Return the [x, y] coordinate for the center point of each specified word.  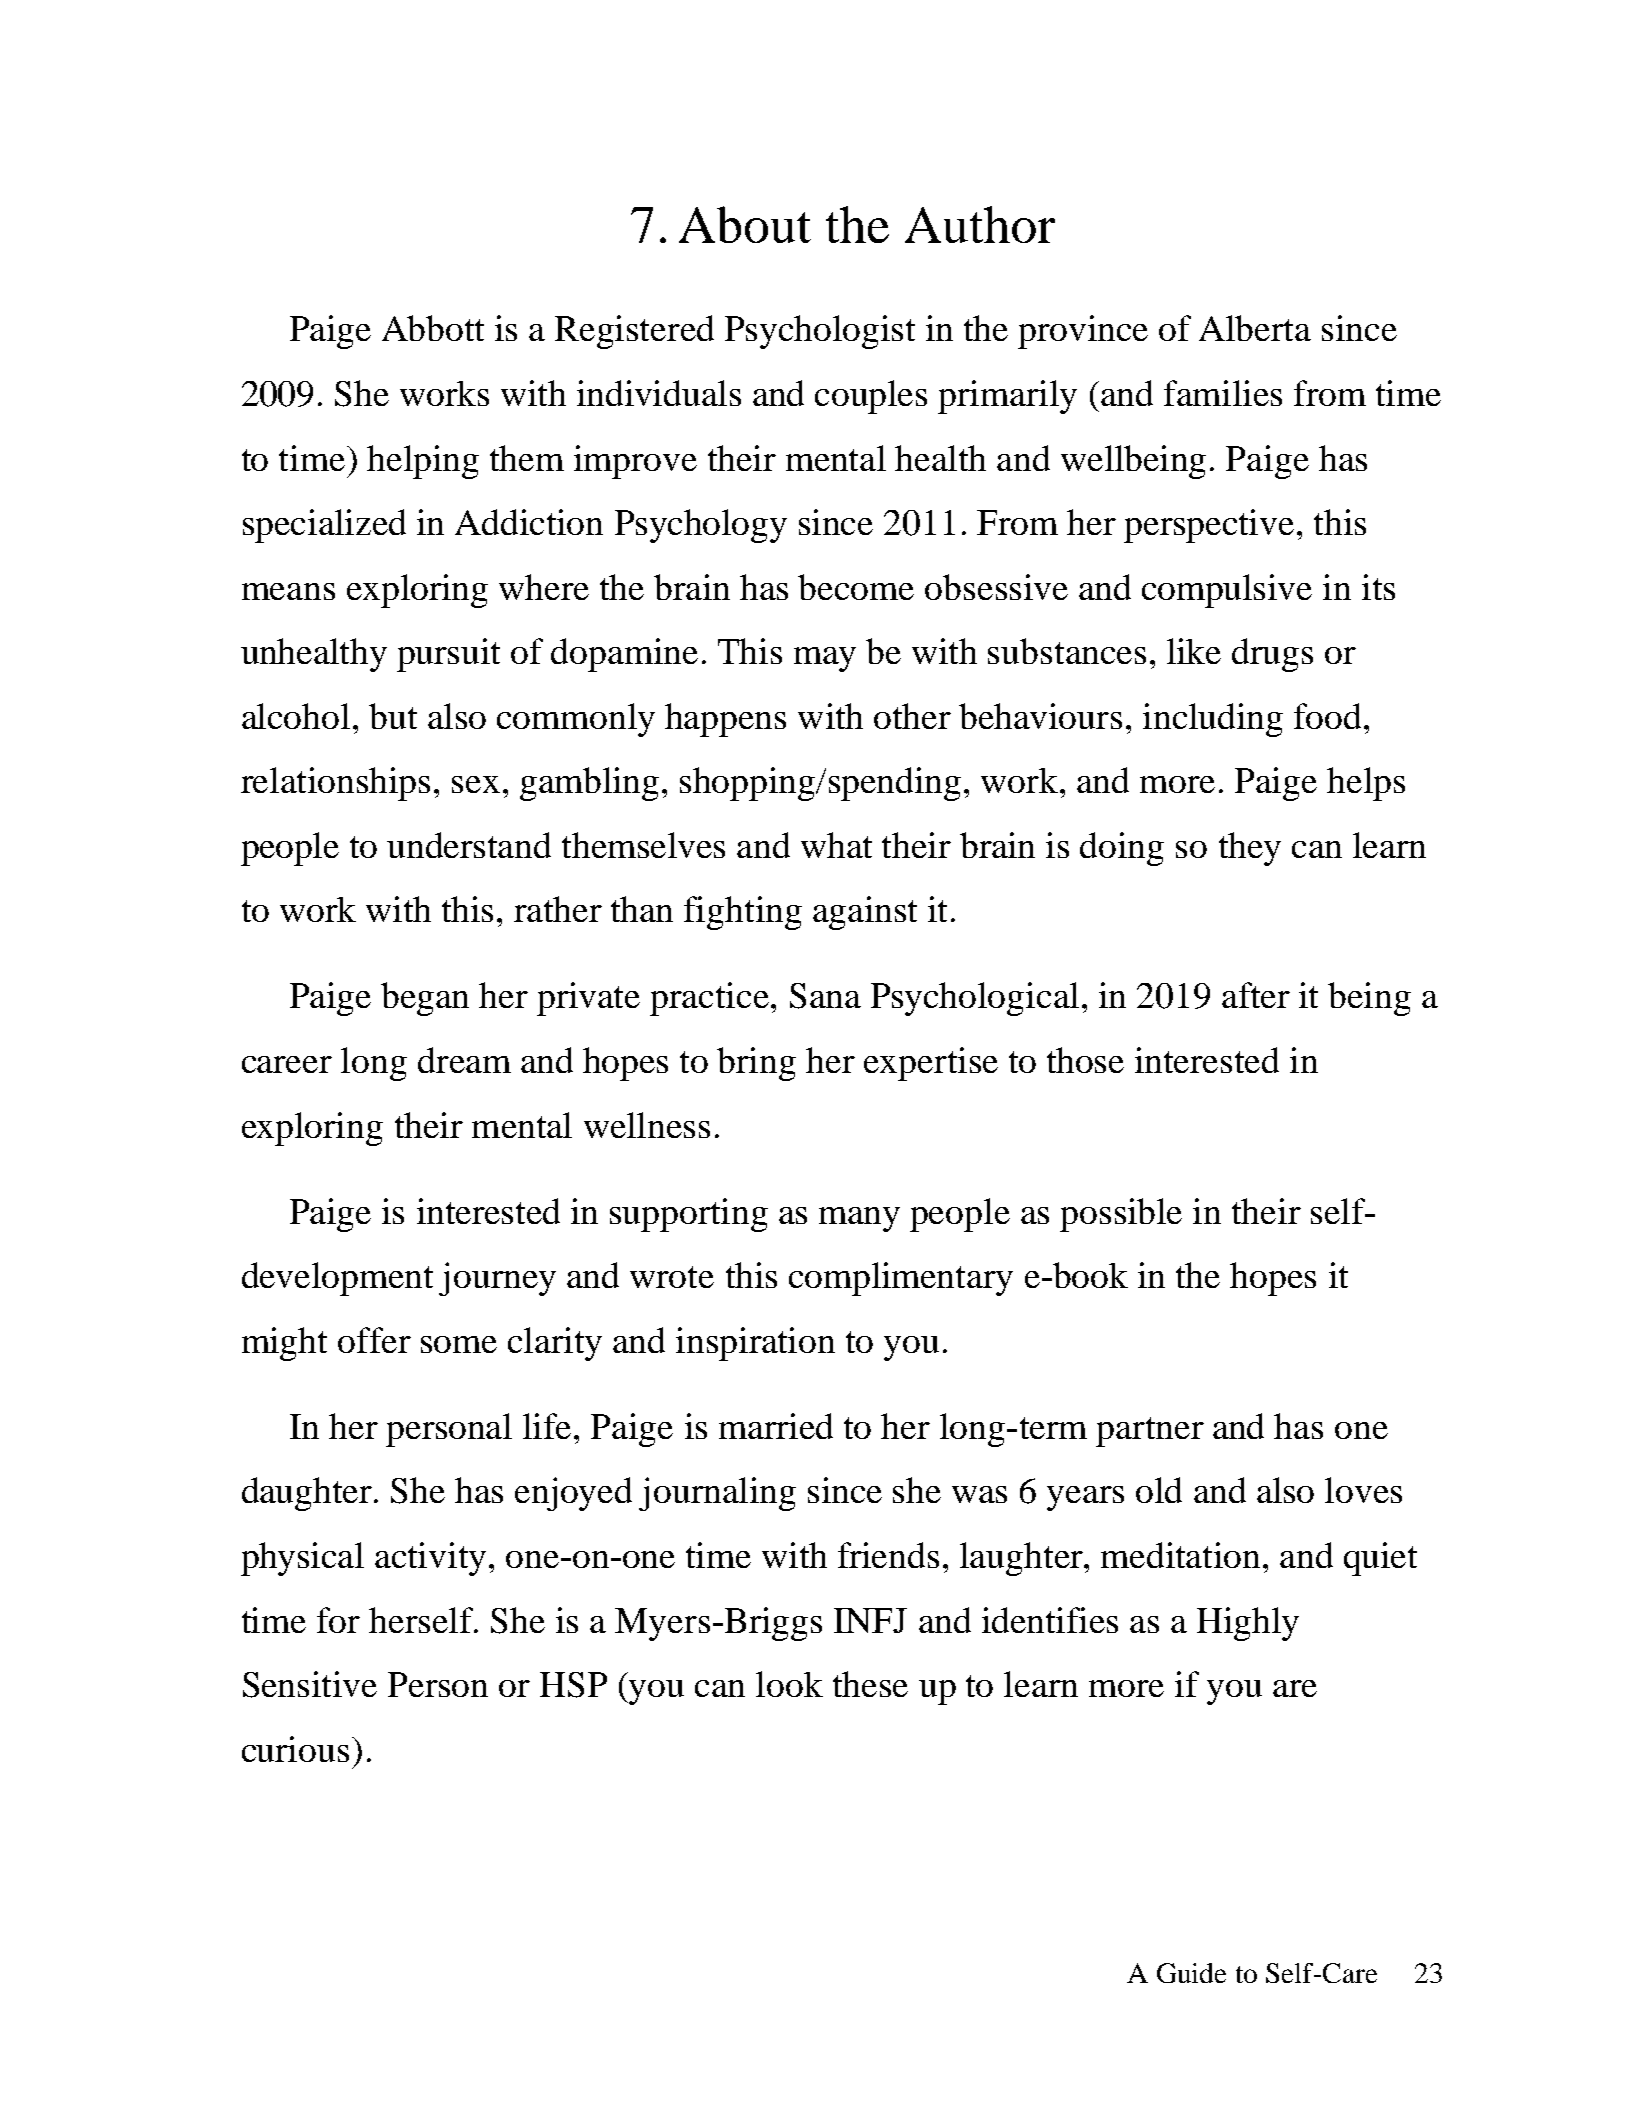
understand [469, 845]
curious [295, 1749]
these [870, 1684]
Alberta [1255, 328]
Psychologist [820, 332]
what [836, 845]
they [1250, 849]
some [459, 1344]
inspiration [755, 1344]
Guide [1191, 1973]
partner [1150, 1432]
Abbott [433, 328]
